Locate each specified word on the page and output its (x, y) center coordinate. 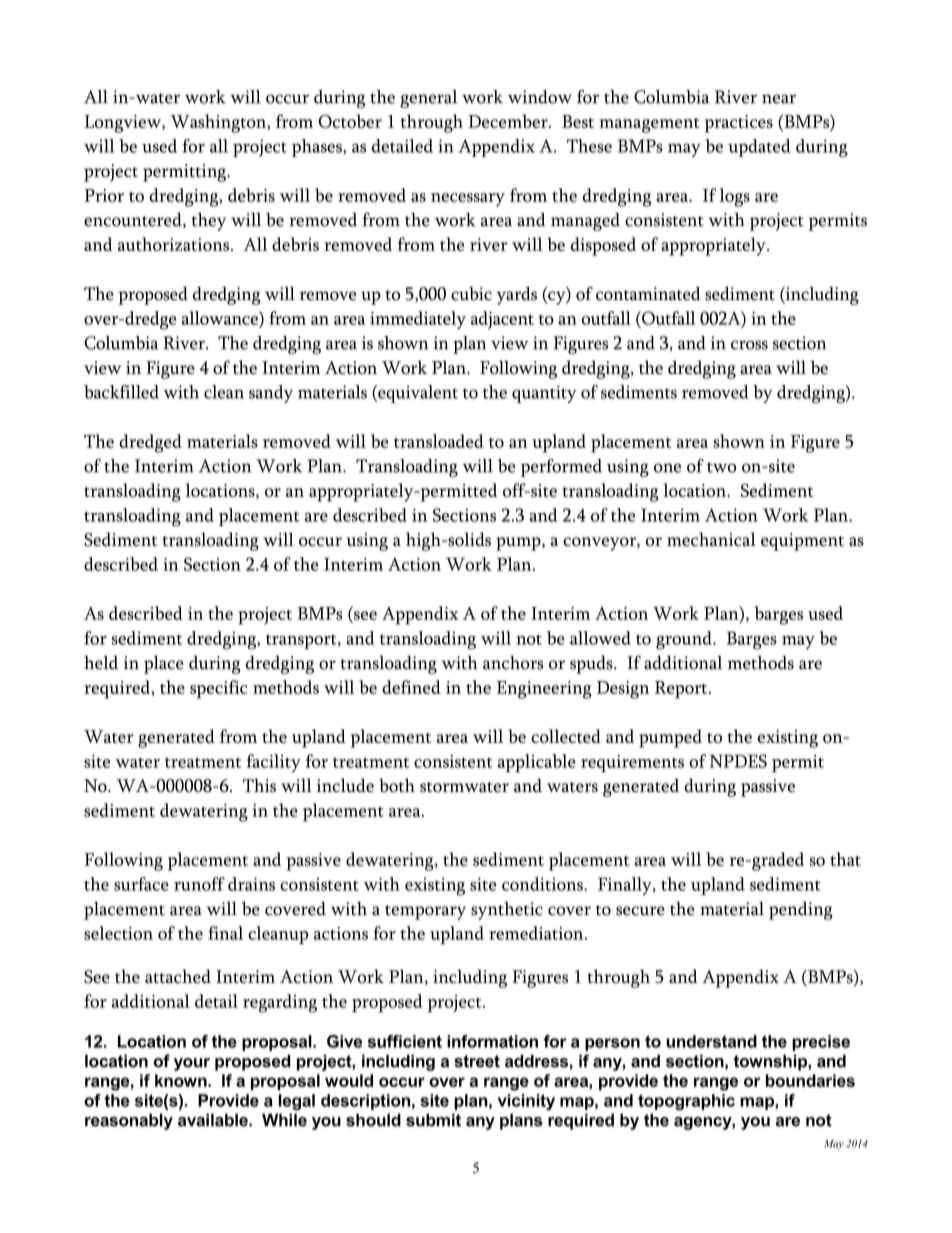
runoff (199, 884)
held (101, 663)
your (192, 1064)
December (509, 121)
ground (685, 640)
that (845, 859)
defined (411, 687)
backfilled (121, 392)
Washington (219, 123)
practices (739, 124)
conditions (543, 884)
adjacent (502, 320)
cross (749, 345)
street (477, 1061)
